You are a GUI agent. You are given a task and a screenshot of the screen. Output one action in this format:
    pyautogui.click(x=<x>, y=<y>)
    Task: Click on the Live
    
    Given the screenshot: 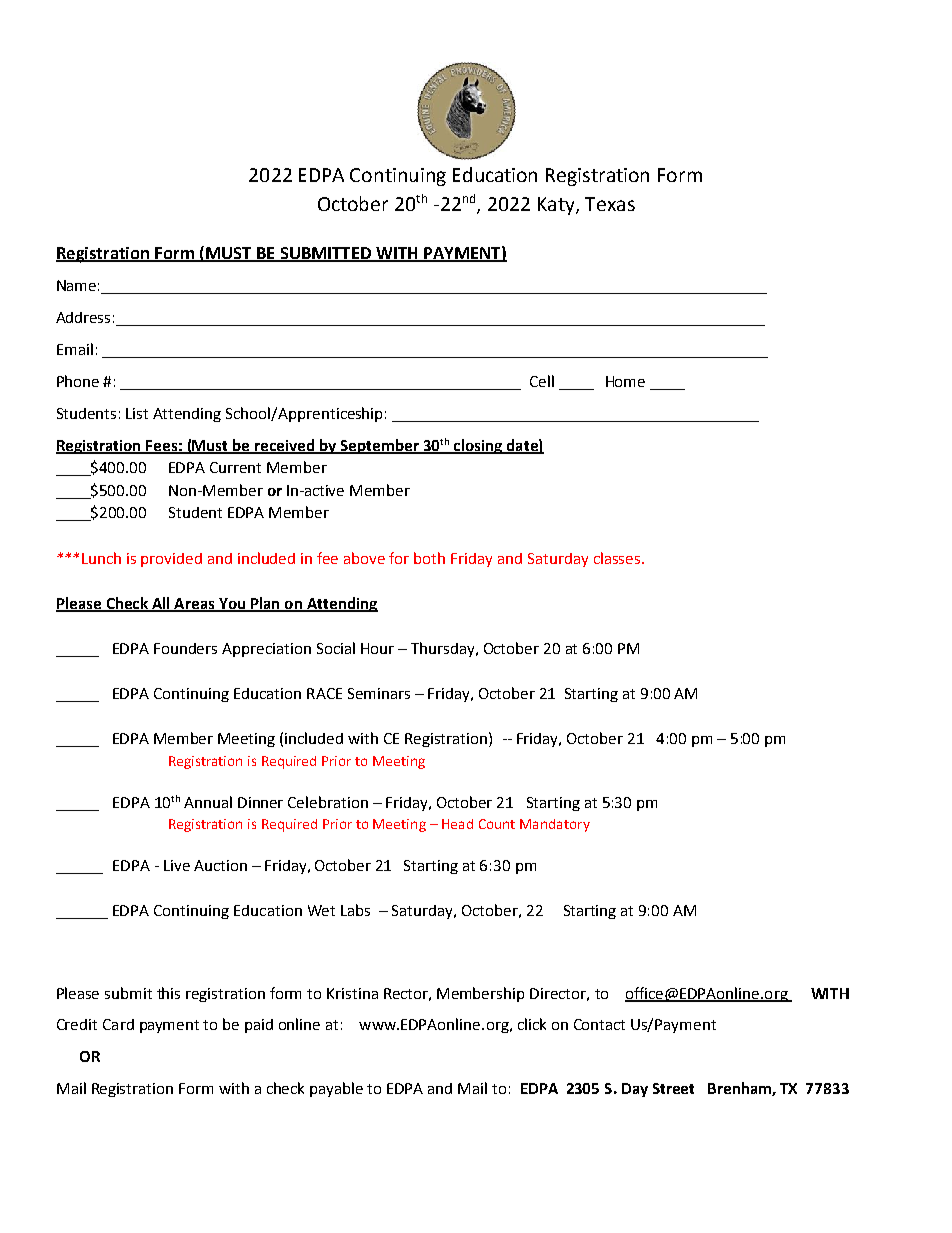 What is the action you would take?
    pyautogui.click(x=177, y=865)
